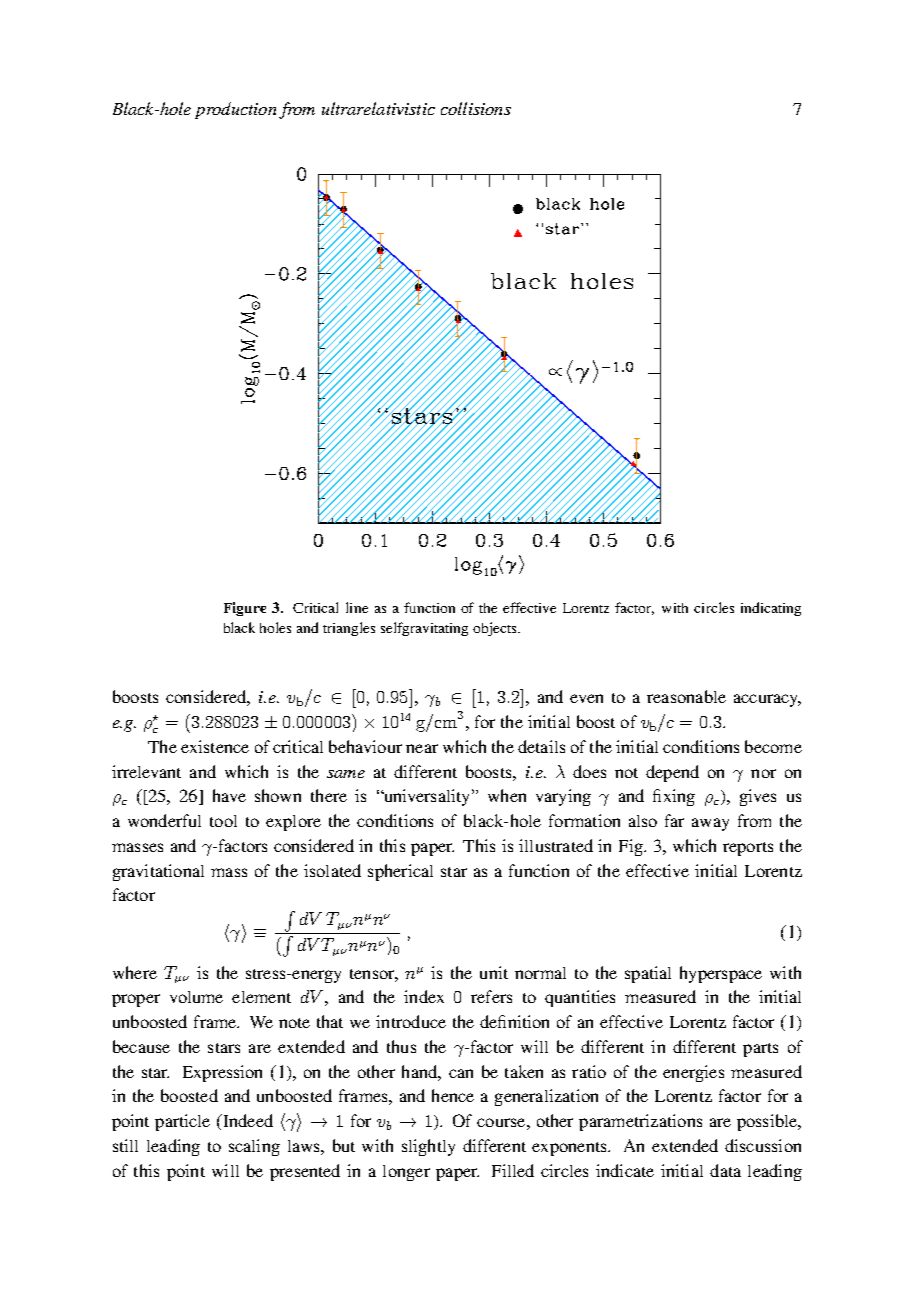 This image has width=924, height=1308. I want to click on particle, so click(182, 1122).
